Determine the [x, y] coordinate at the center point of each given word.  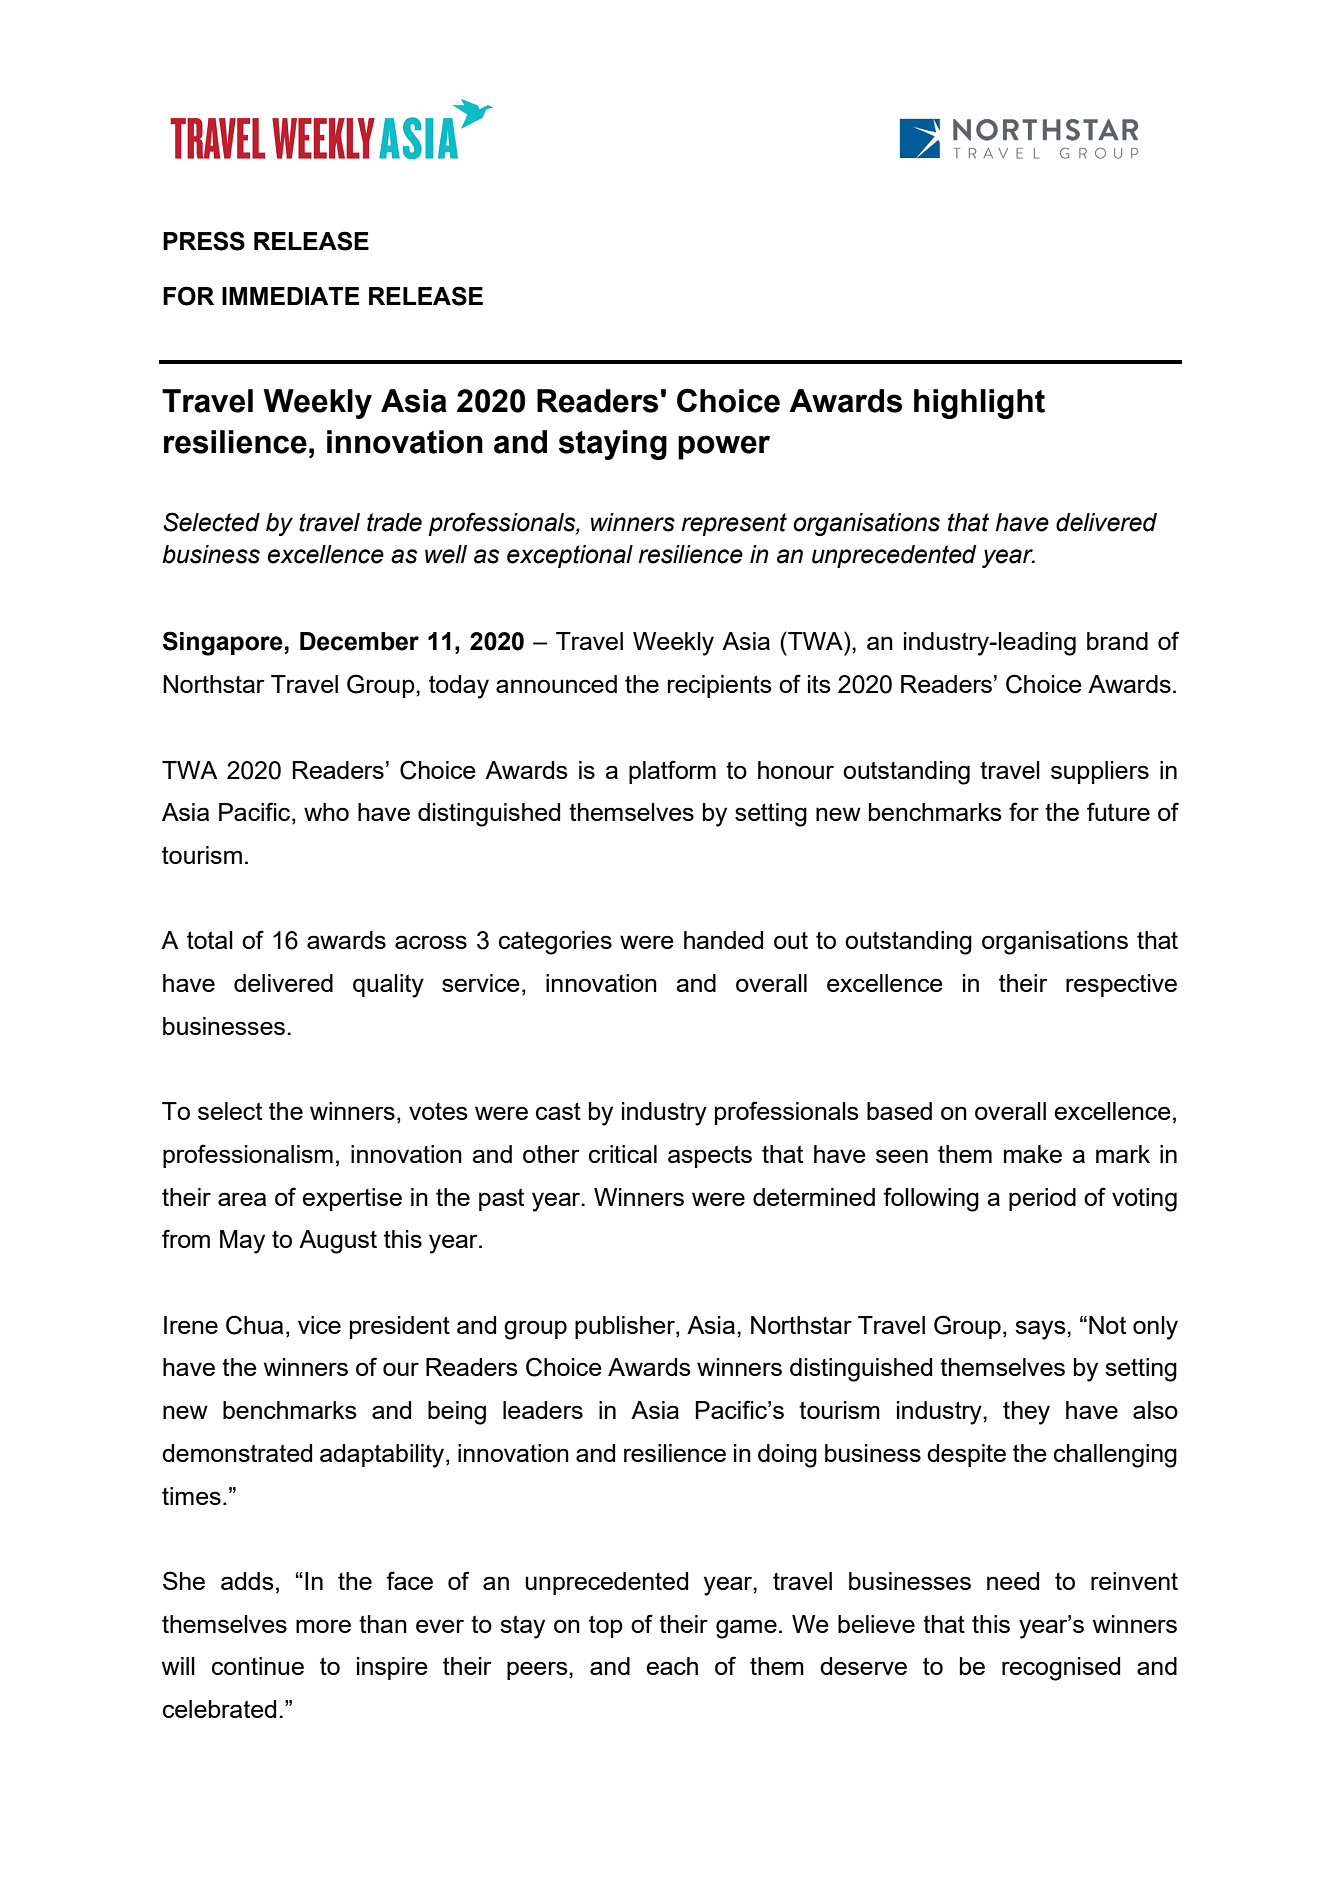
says [1041, 1330]
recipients [720, 686]
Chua [254, 1325]
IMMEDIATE [290, 296]
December [359, 641]
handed [723, 940]
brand [1117, 641]
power [724, 447]
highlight [979, 404]
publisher [626, 1327]
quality [388, 986]
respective [1121, 985]
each [672, 1666]
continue [258, 1666]
